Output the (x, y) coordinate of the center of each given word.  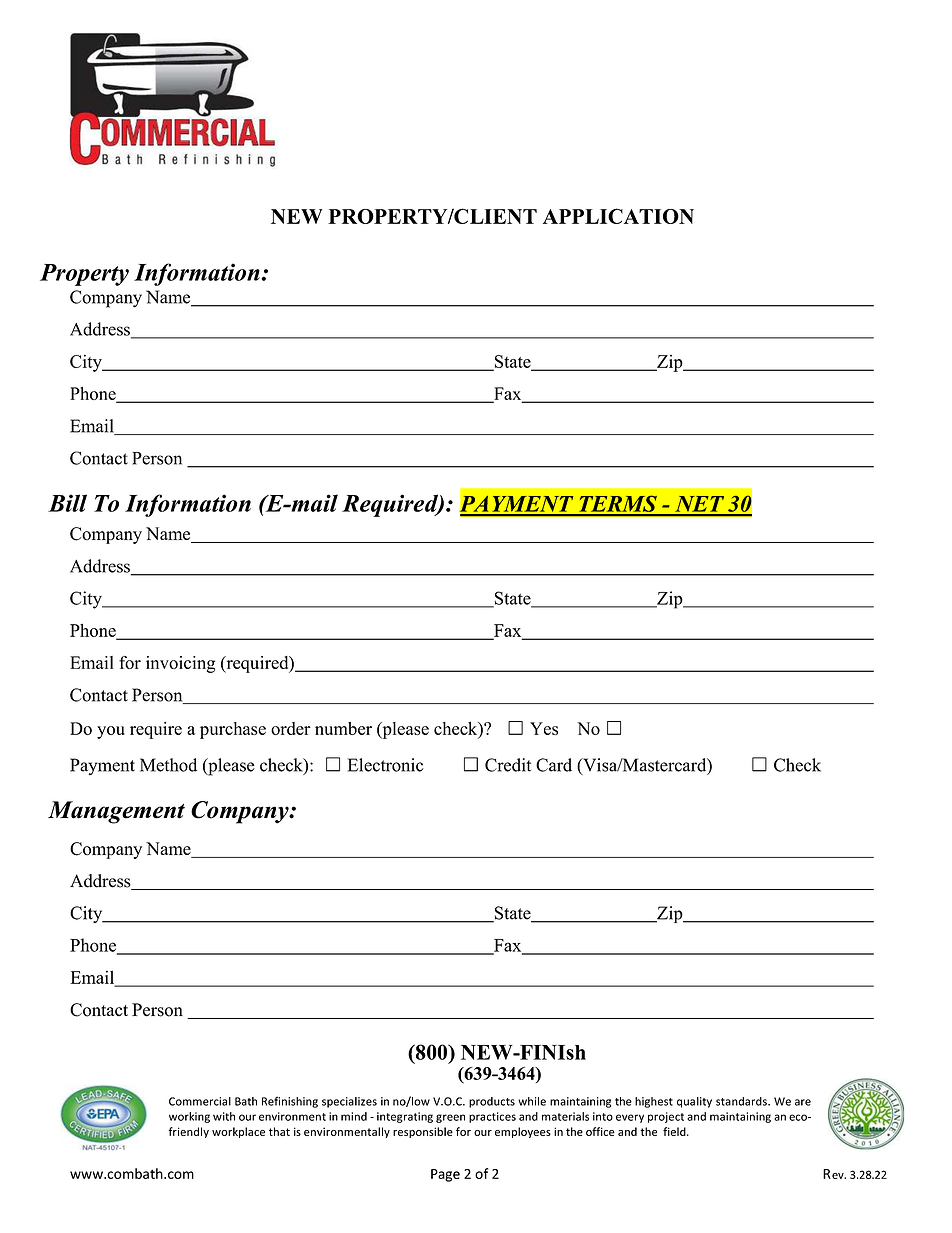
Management (116, 812)
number (343, 728)
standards (742, 1101)
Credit (508, 765)
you (111, 732)
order (291, 728)
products (492, 1102)
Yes (544, 728)
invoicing (180, 664)
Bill (67, 503)
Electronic (386, 765)
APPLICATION (618, 216)
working (189, 1117)
